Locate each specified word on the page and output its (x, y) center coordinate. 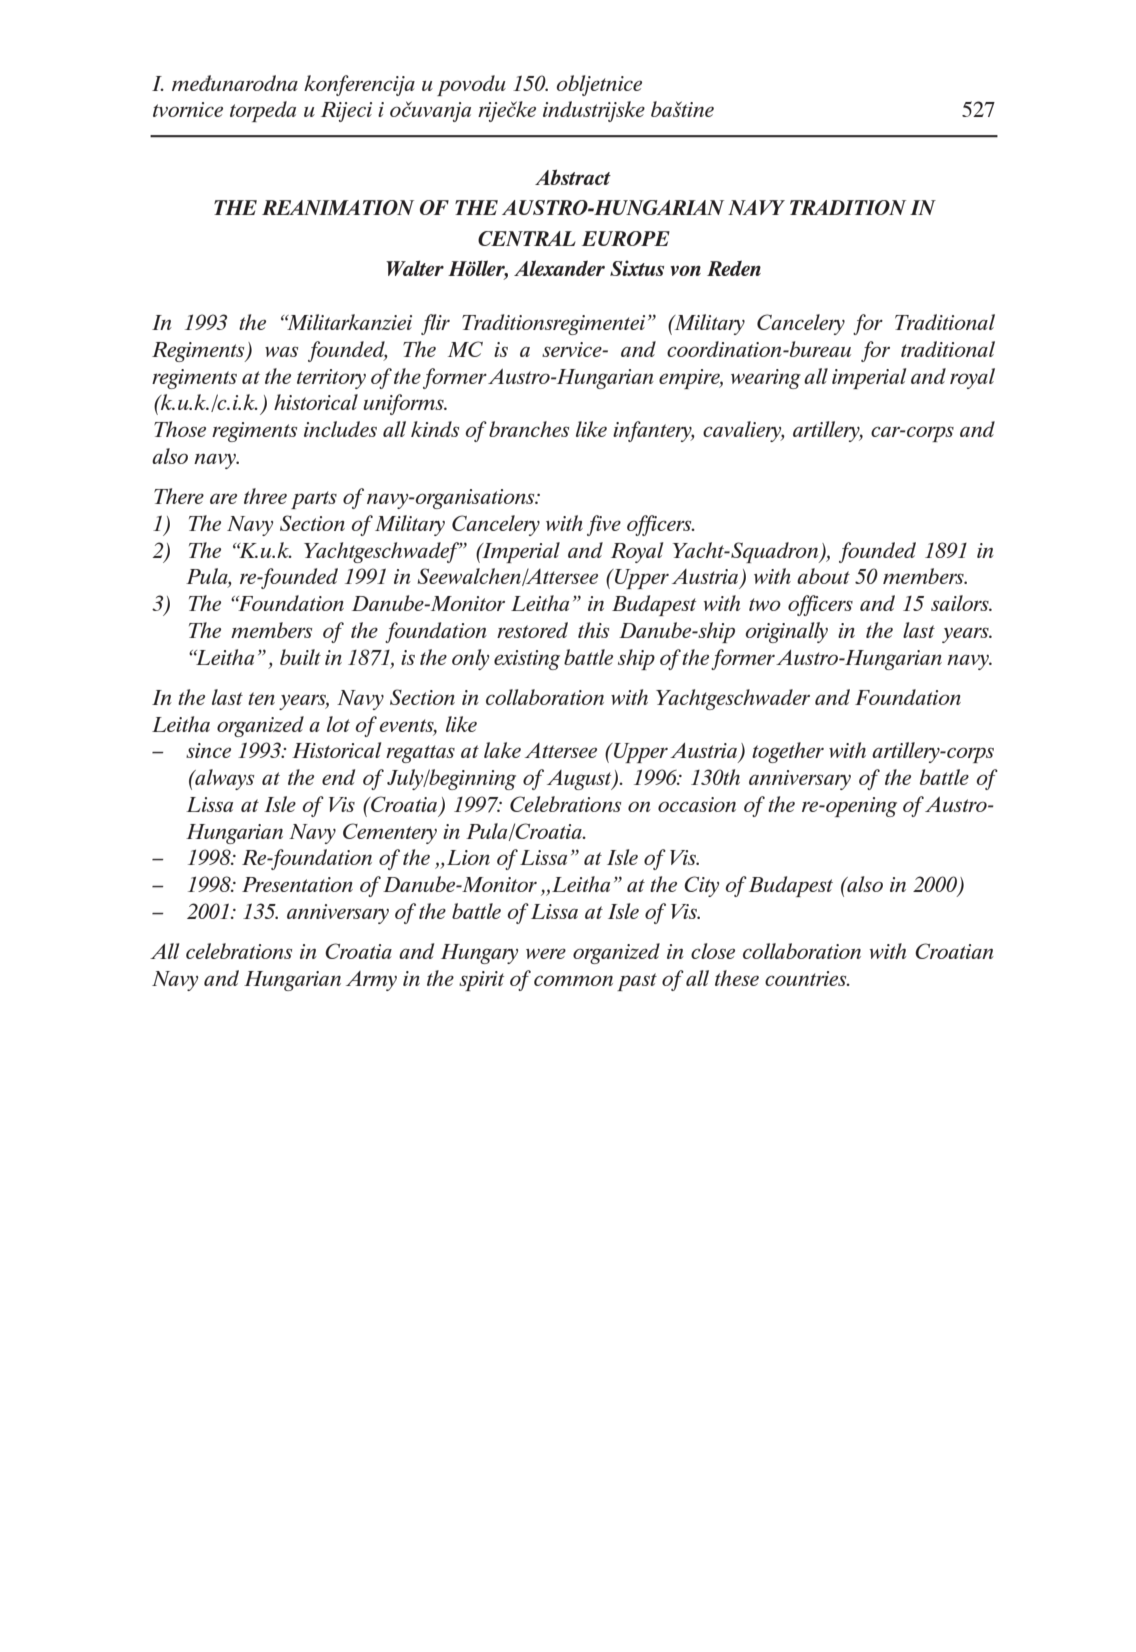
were (546, 953)
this (593, 630)
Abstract (573, 177)
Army (371, 981)
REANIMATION (338, 207)
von (685, 270)
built (300, 657)
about (823, 576)
